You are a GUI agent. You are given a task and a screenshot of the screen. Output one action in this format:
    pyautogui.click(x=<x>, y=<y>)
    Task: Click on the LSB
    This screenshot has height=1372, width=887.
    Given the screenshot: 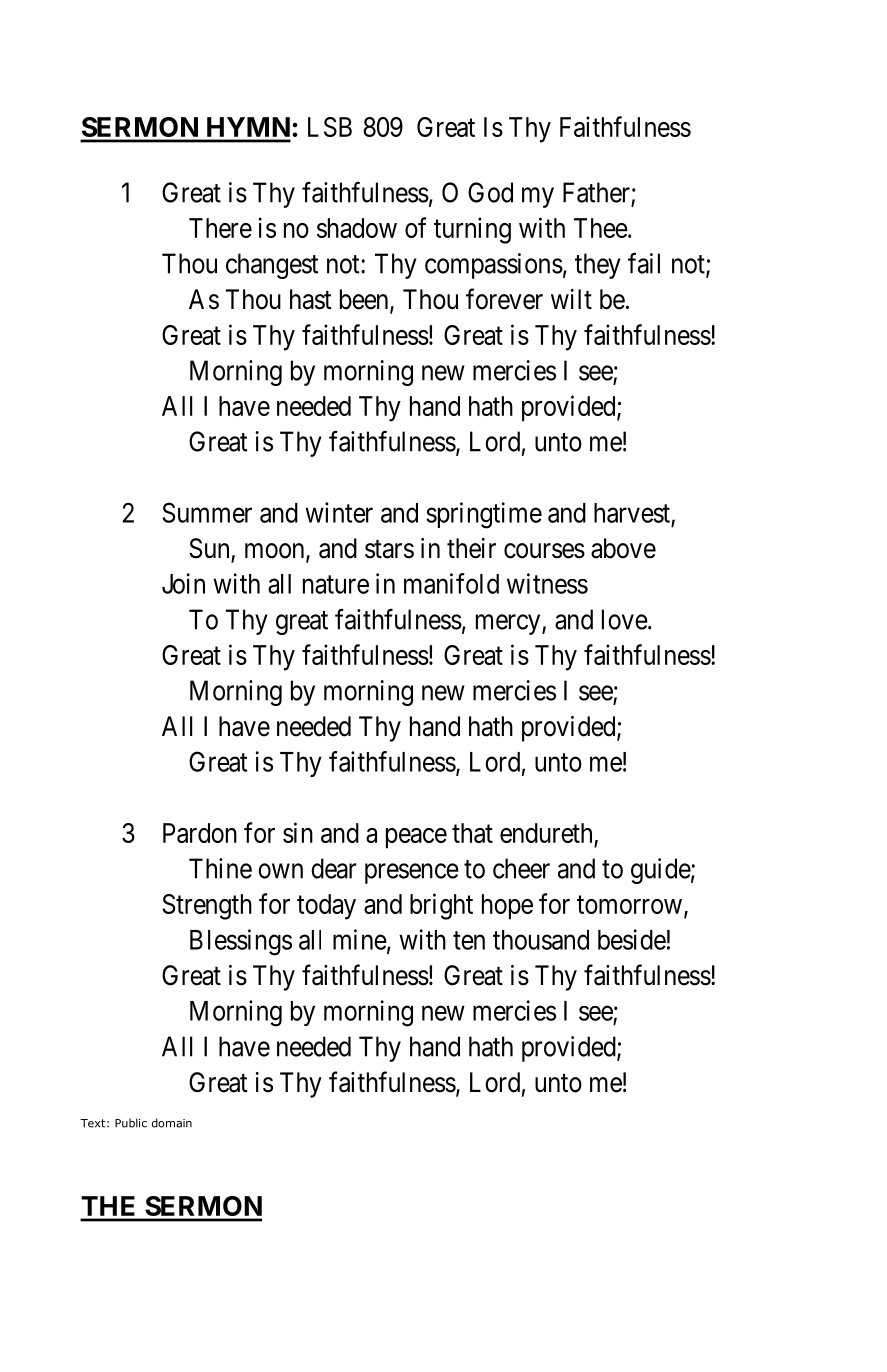 What is the action you would take?
    pyautogui.click(x=330, y=127)
